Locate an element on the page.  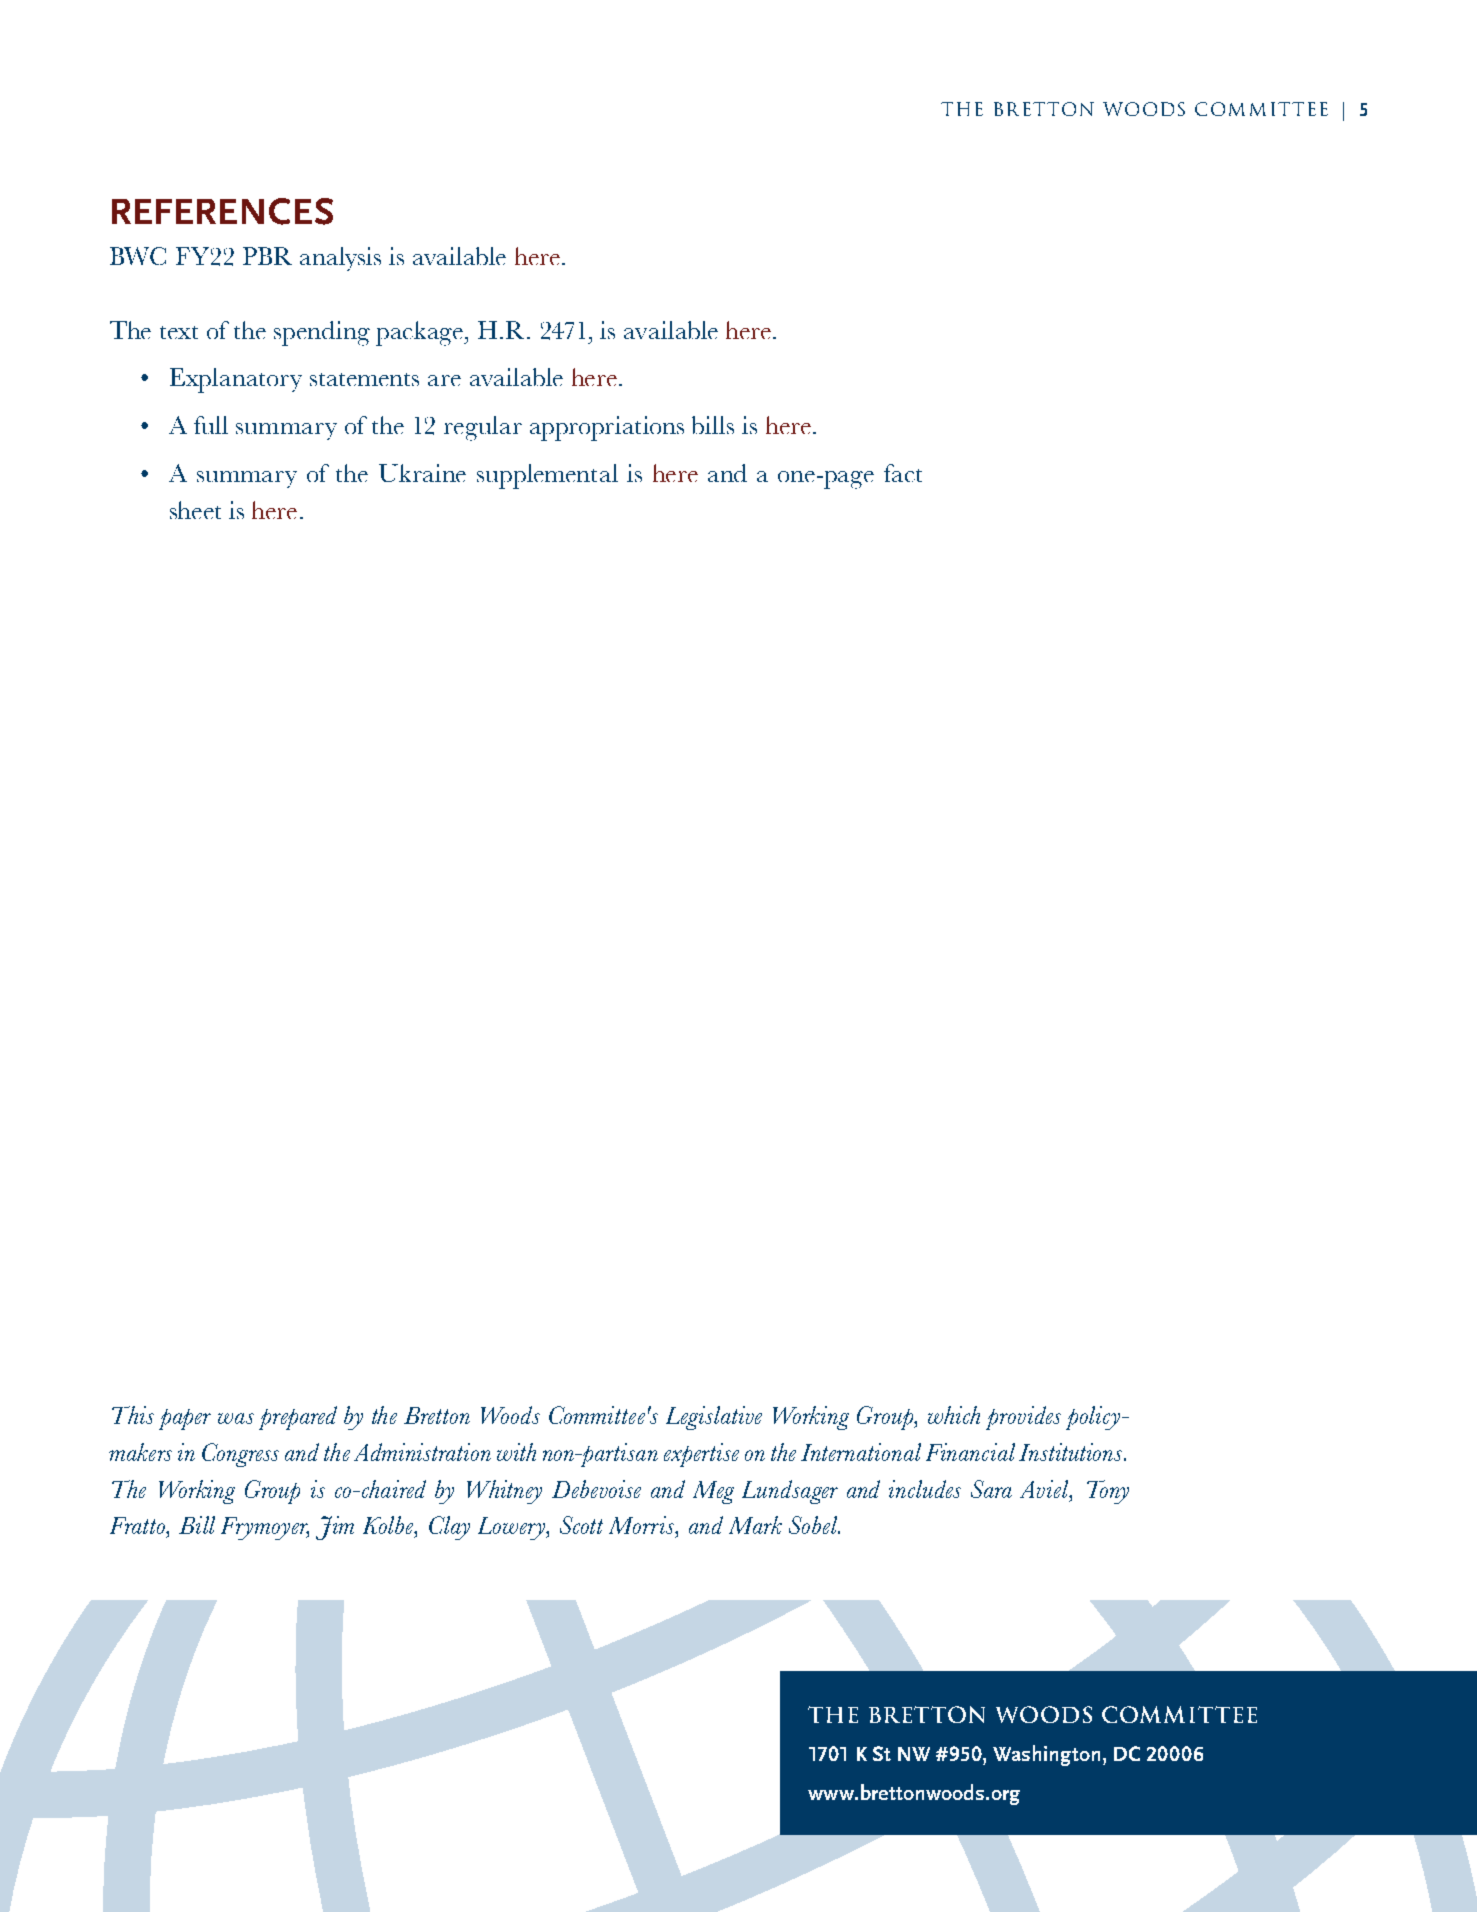
prepared is located at coordinates (298, 1418).
